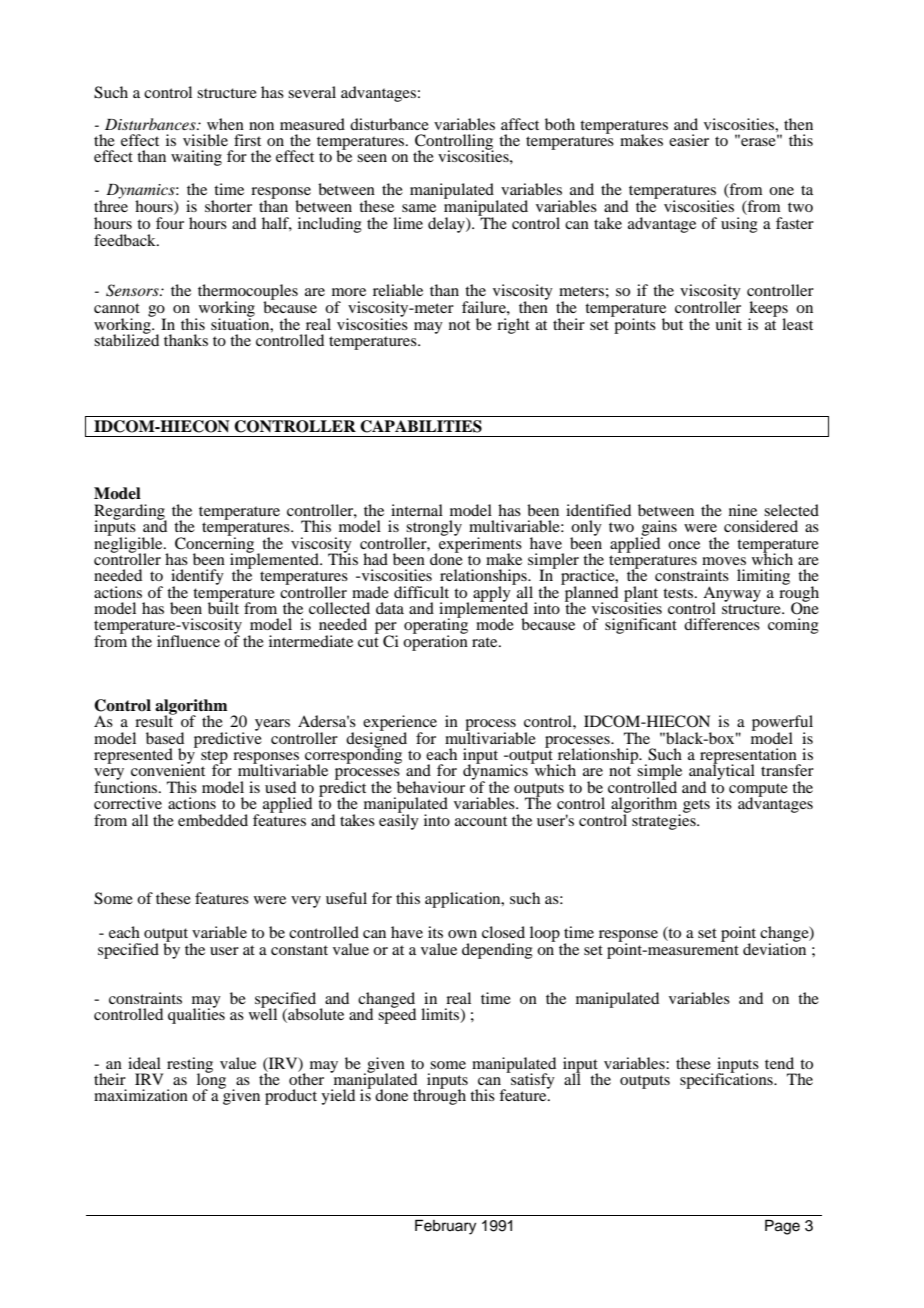 The image size is (924, 1308). Describe the element at coordinates (130, 513) in the page. I see `Regarding` at that location.
